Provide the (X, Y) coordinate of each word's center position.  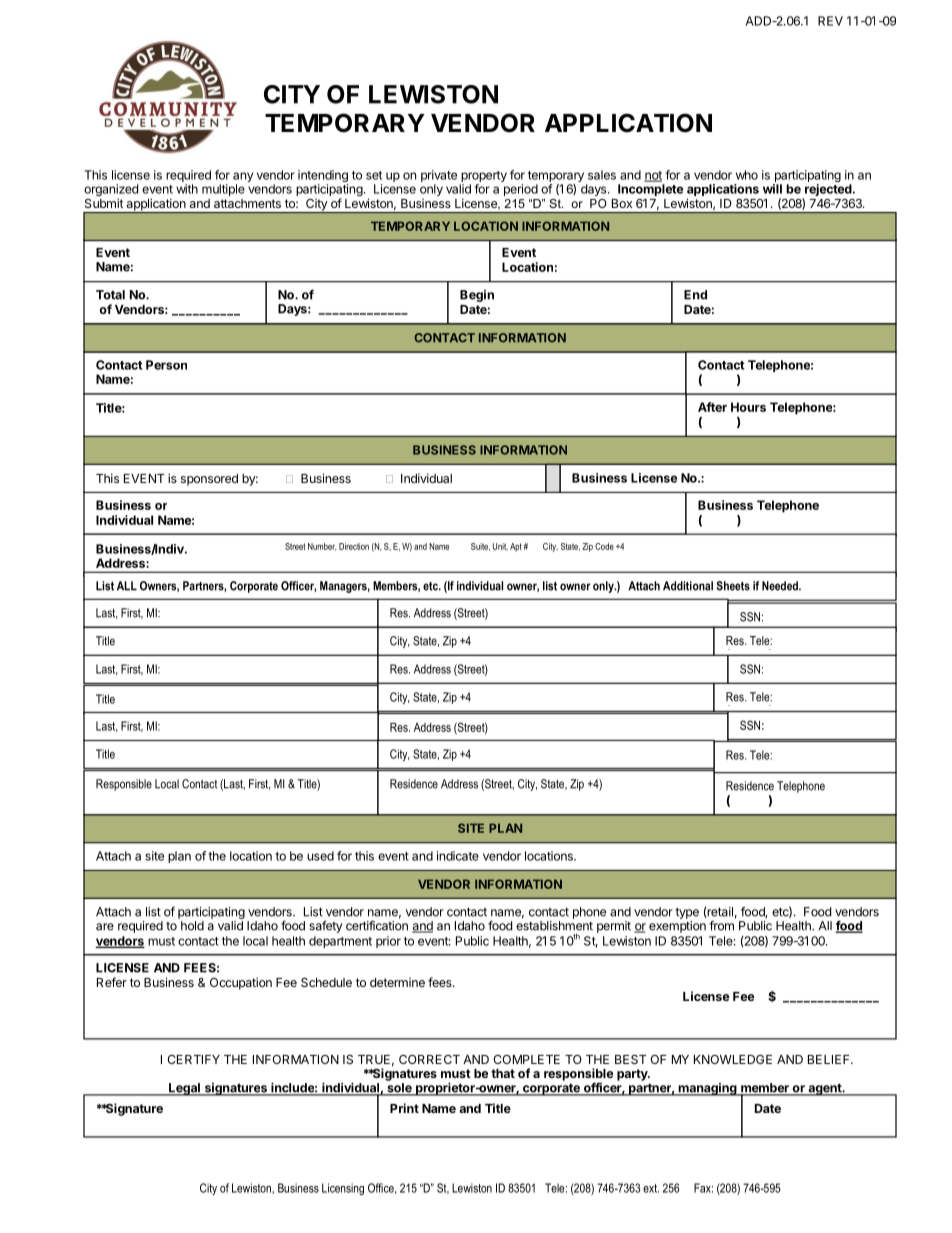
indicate (458, 856)
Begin (477, 296)
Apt (516, 547)
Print (404, 1108)
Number (322, 547)
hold (192, 926)
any (243, 178)
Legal (184, 1089)
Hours (748, 407)
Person (166, 365)
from (721, 925)
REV (830, 21)
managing (707, 1089)
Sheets (733, 586)
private (439, 176)
